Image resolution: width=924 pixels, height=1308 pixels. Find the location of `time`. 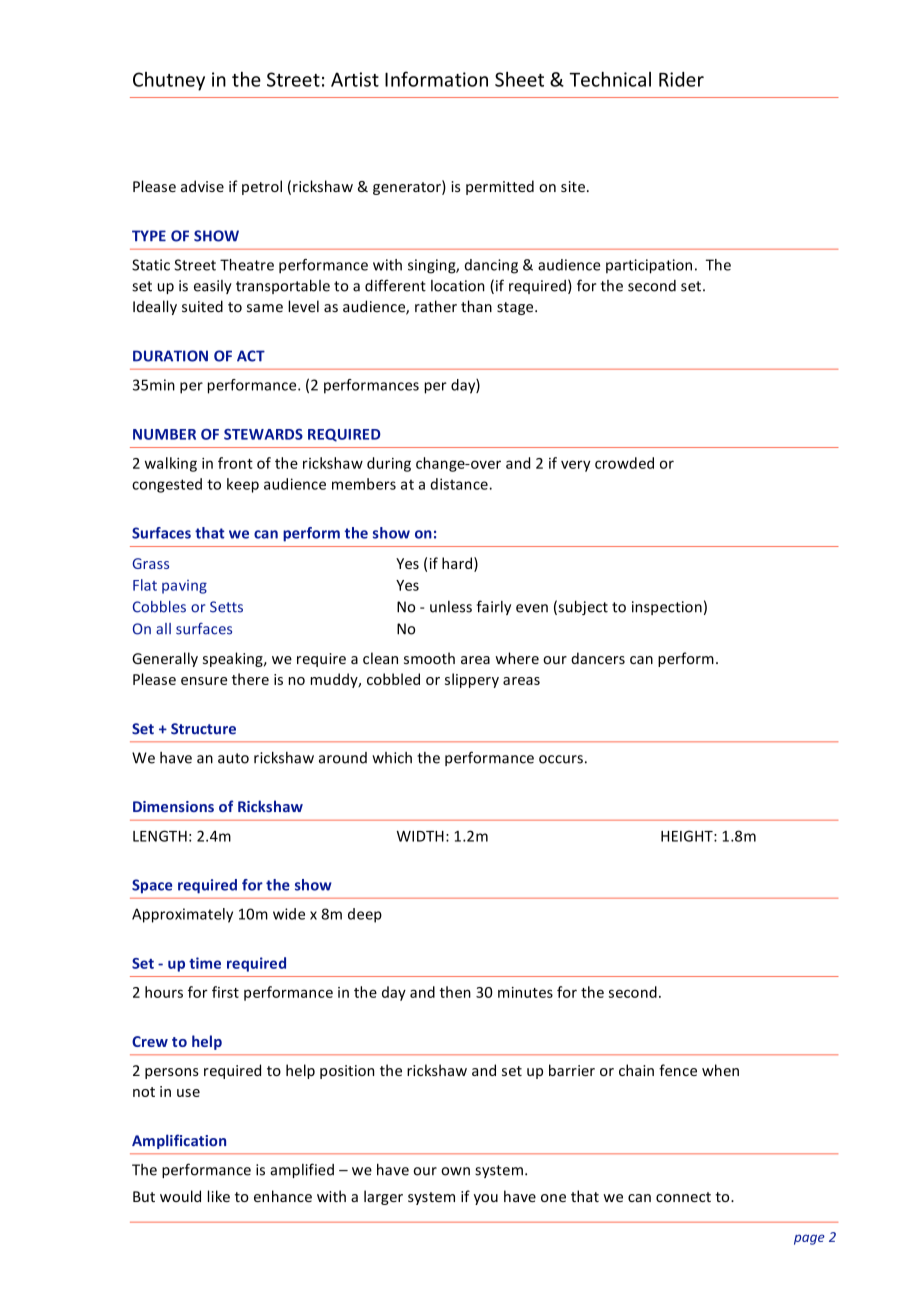

time is located at coordinates (205, 963).
